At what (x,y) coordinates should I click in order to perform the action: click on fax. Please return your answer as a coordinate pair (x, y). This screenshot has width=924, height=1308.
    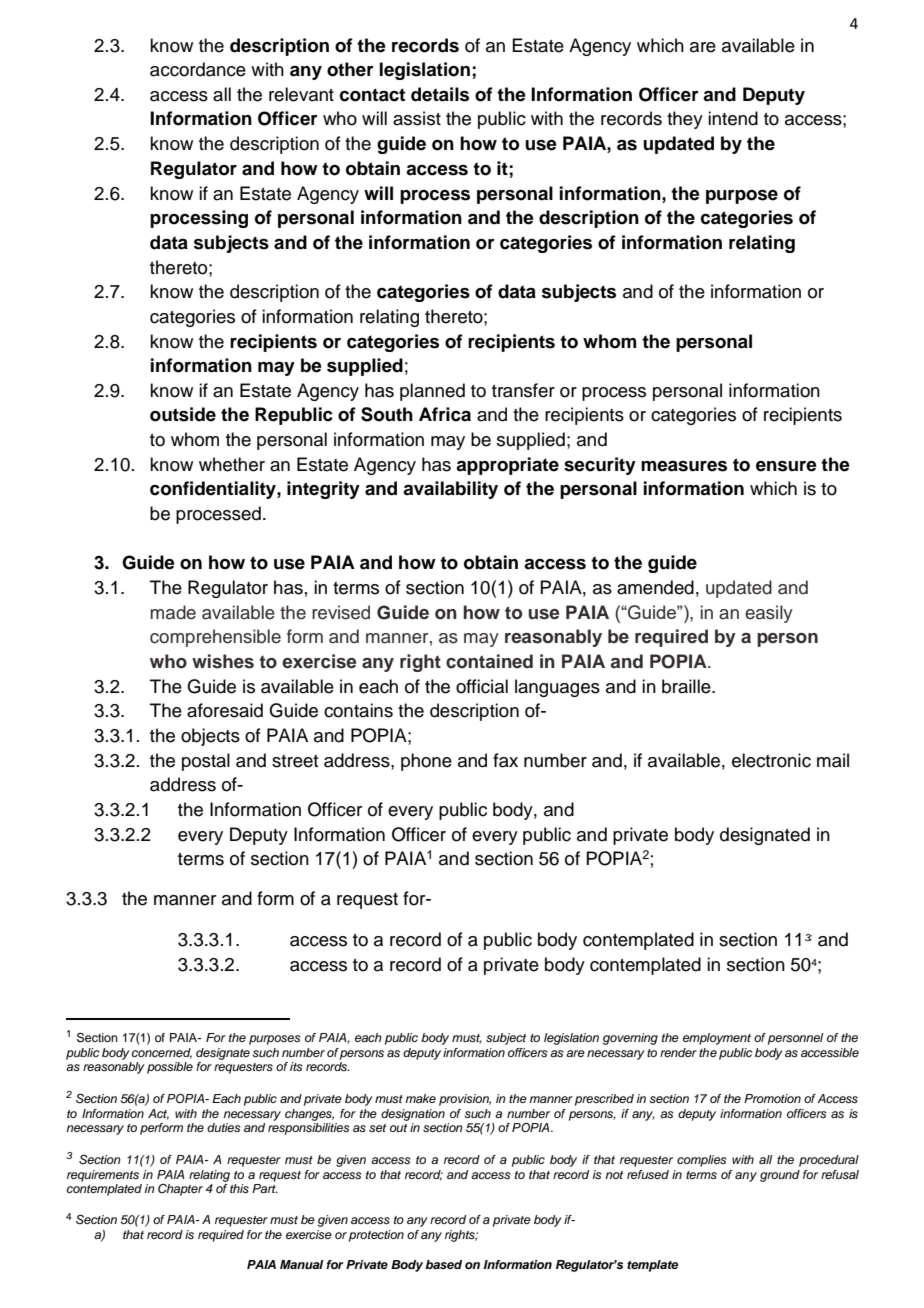
    Looking at the image, I should click on (505, 760).
